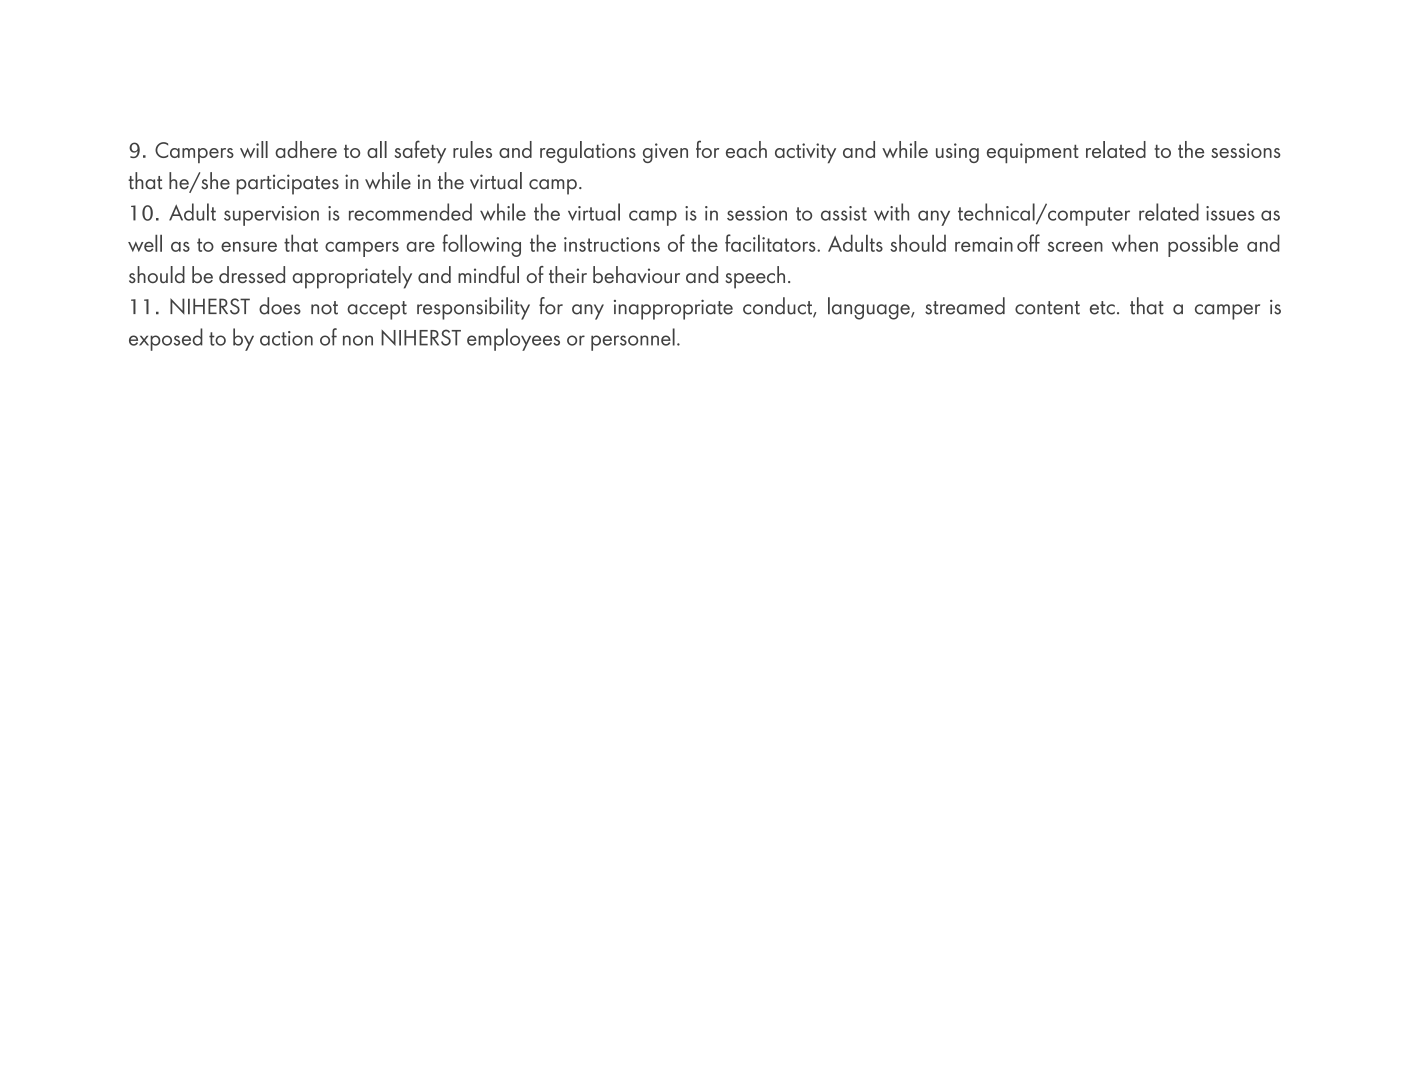 The image size is (1409, 1089). I want to click on etc, so click(1102, 308).
